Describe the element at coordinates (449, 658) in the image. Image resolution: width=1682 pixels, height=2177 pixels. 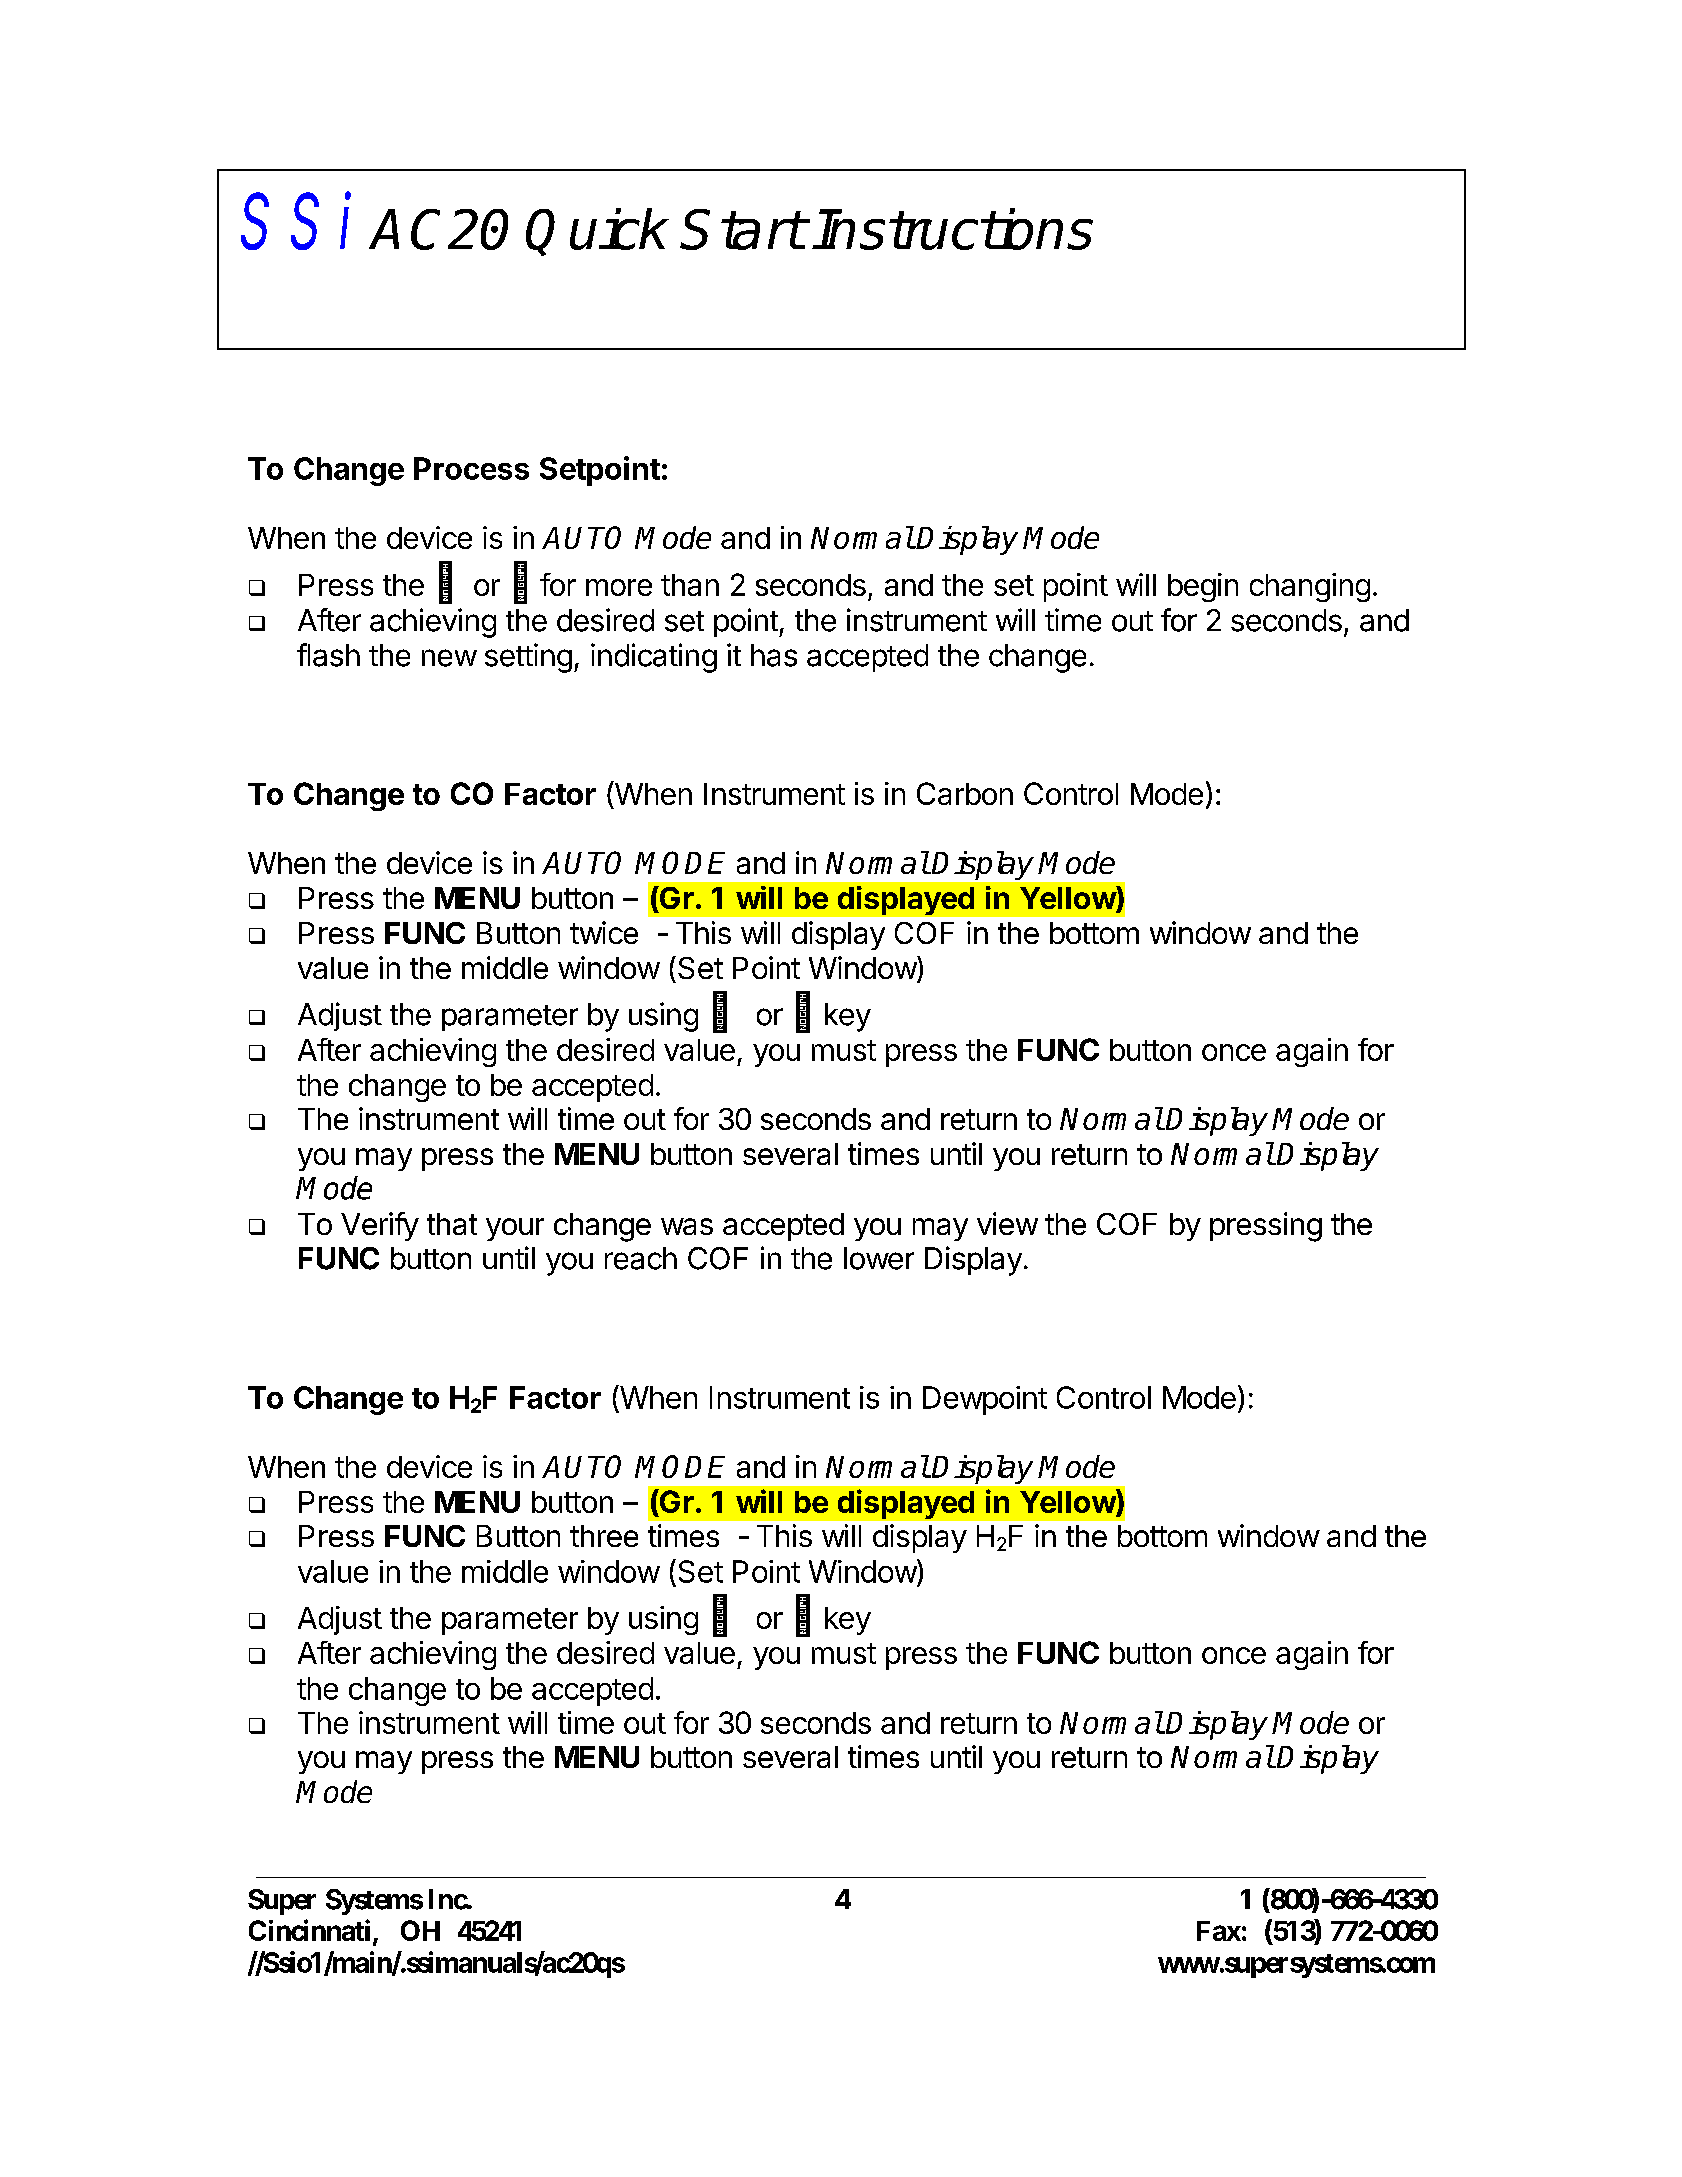
I see `new` at that location.
